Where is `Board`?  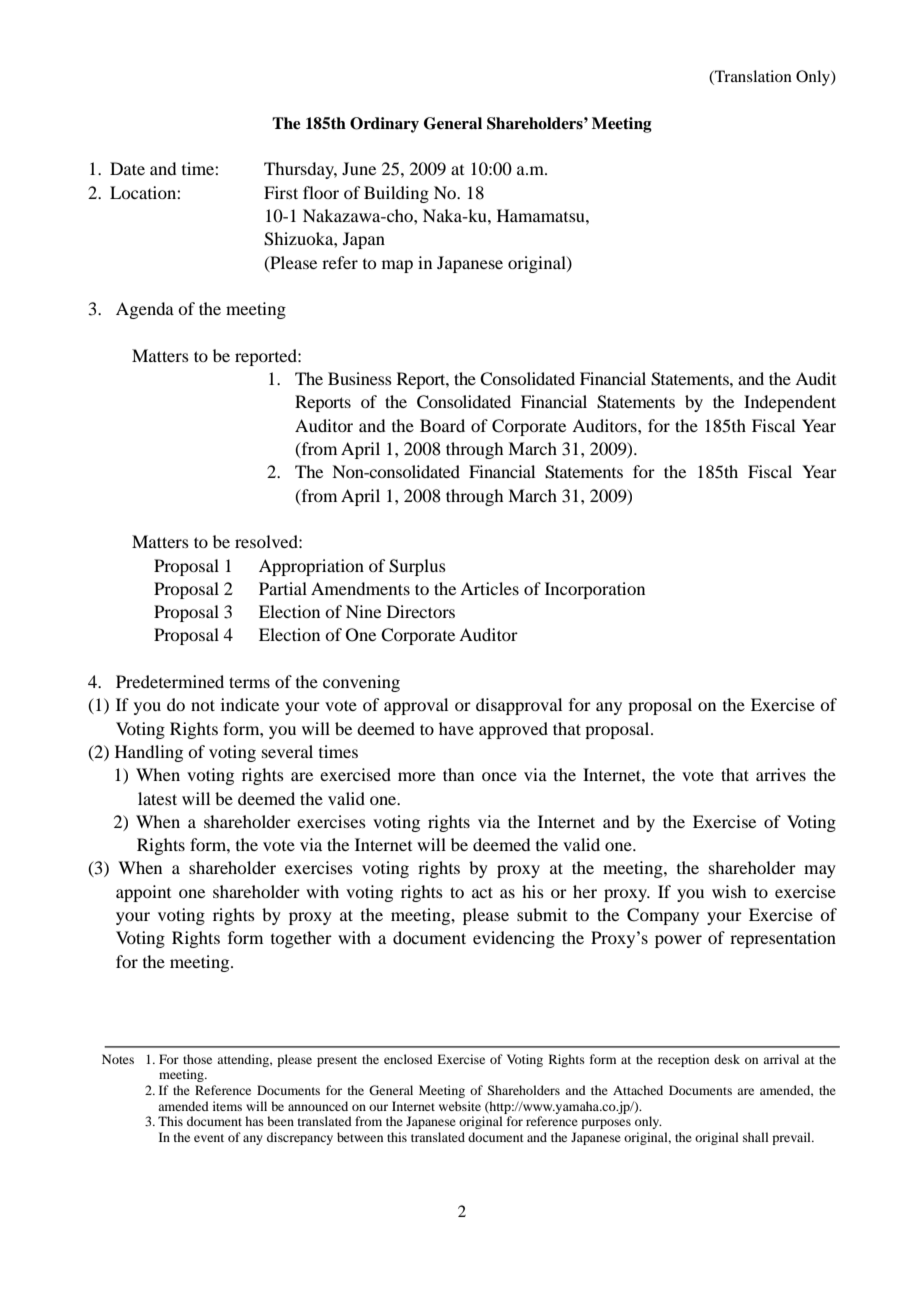
Board is located at coordinates (442, 425).
